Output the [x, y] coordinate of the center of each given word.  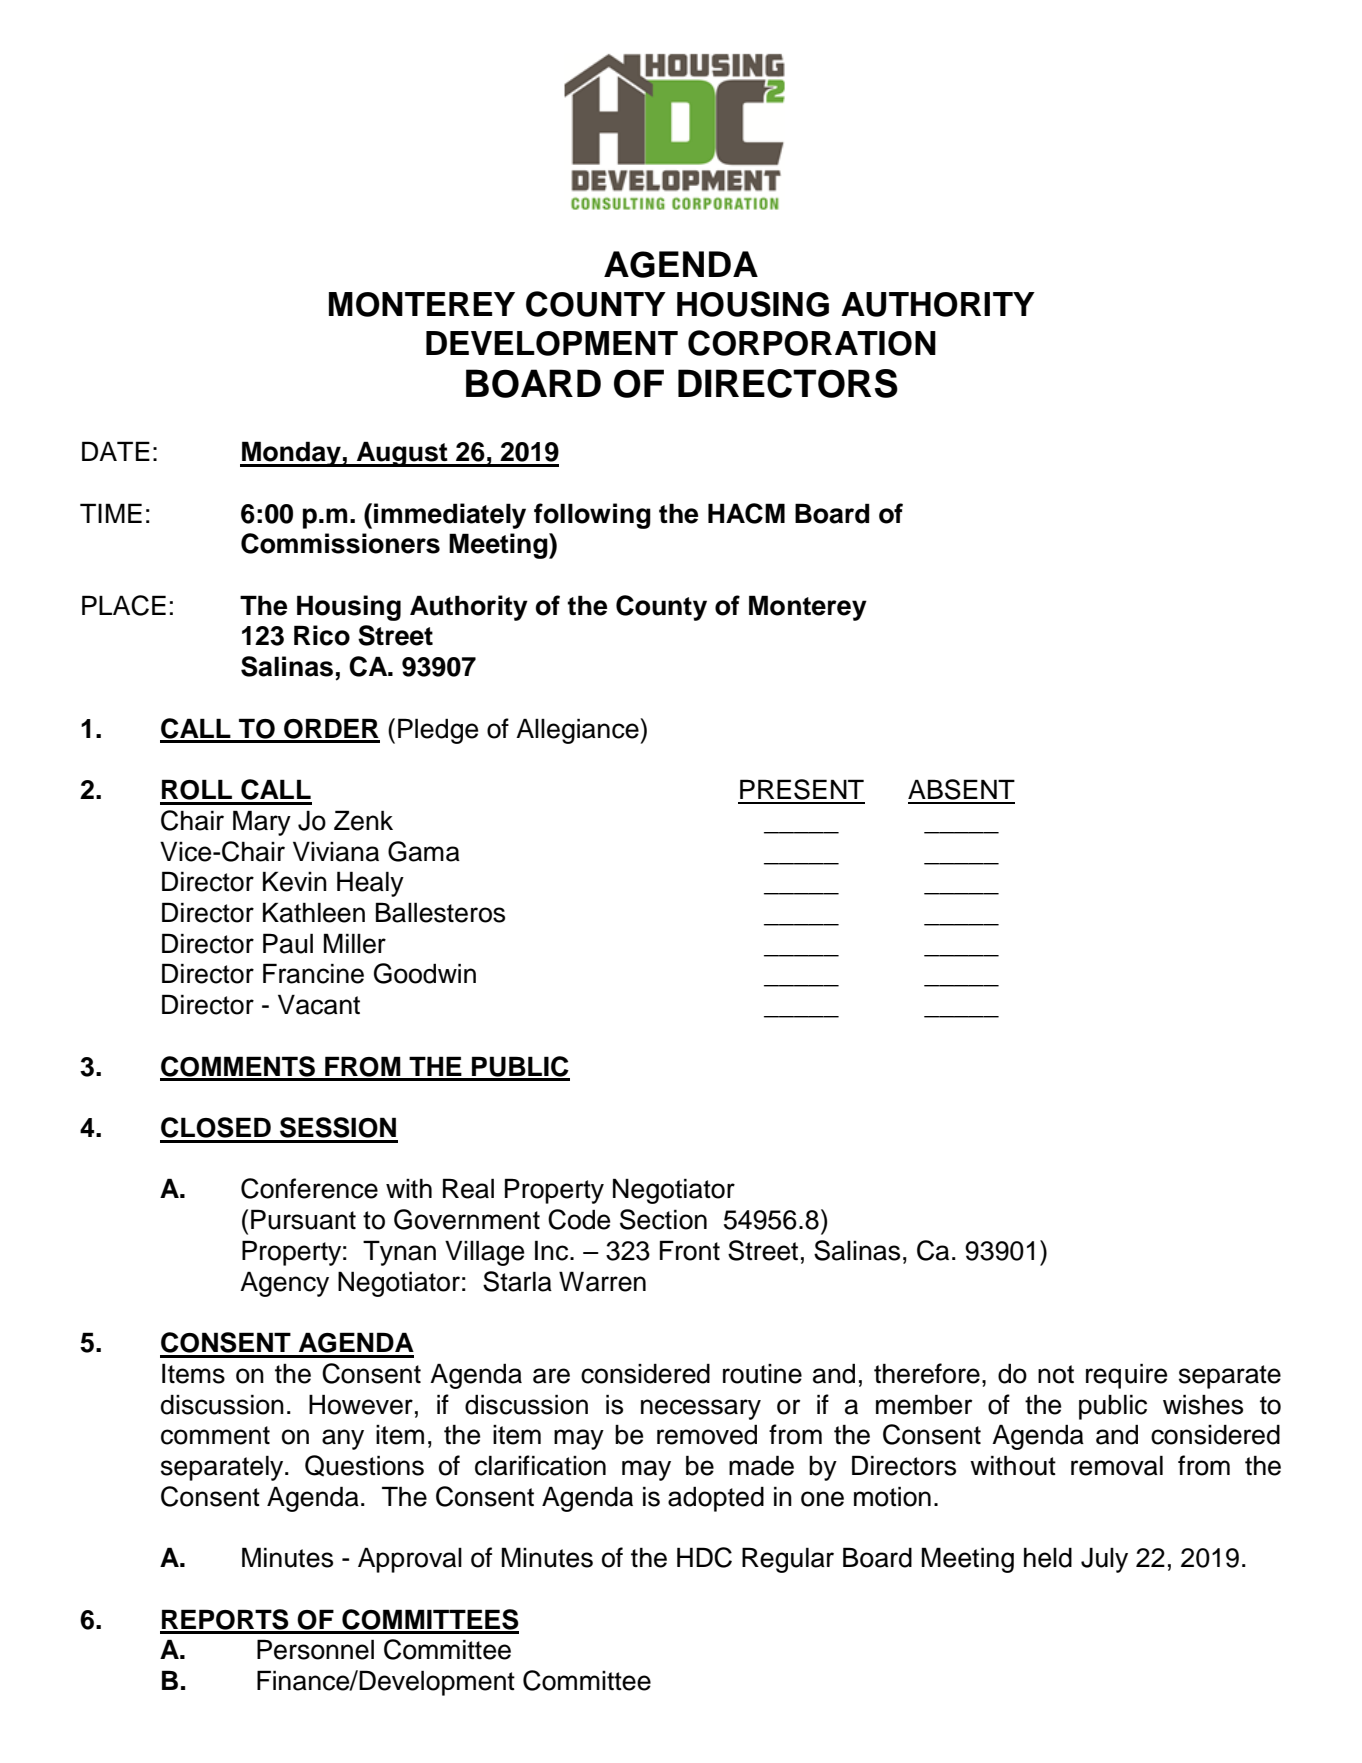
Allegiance [578, 731]
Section [663, 1219]
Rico [322, 635]
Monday [291, 454]
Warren [602, 1281]
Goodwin [425, 973]
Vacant [319, 1004]
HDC [704, 1557]
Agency [284, 1284]
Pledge [438, 731]
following [592, 516]
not [1056, 1374]
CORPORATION [812, 343]
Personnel [315, 1649]
